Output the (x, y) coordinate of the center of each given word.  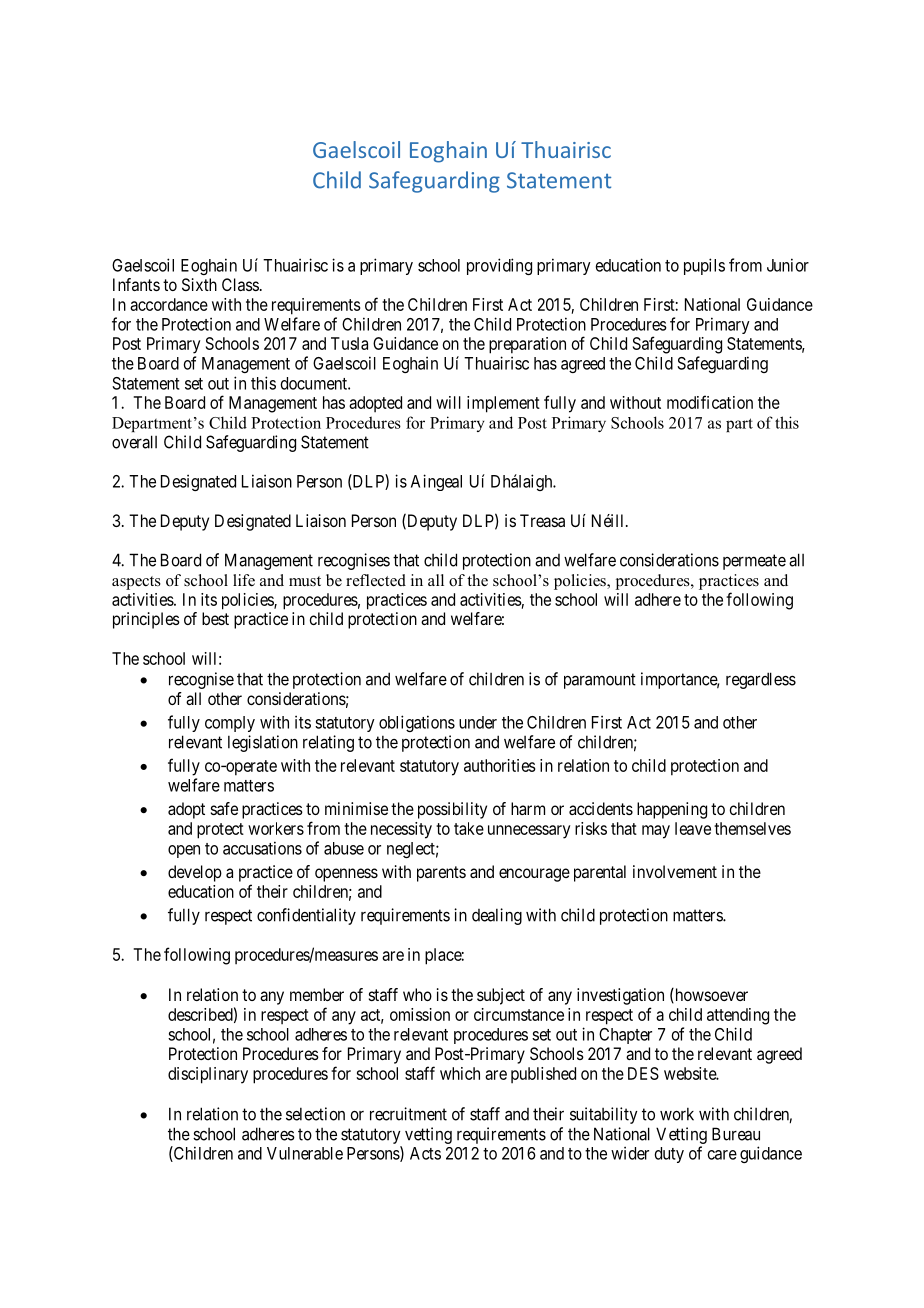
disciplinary (208, 1075)
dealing (497, 916)
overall (134, 442)
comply (230, 724)
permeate (754, 562)
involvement (675, 871)
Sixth (199, 284)
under (478, 722)
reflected (376, 580)
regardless (761, 680)
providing (499, 266)
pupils (704, 266)
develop (195, 873)
